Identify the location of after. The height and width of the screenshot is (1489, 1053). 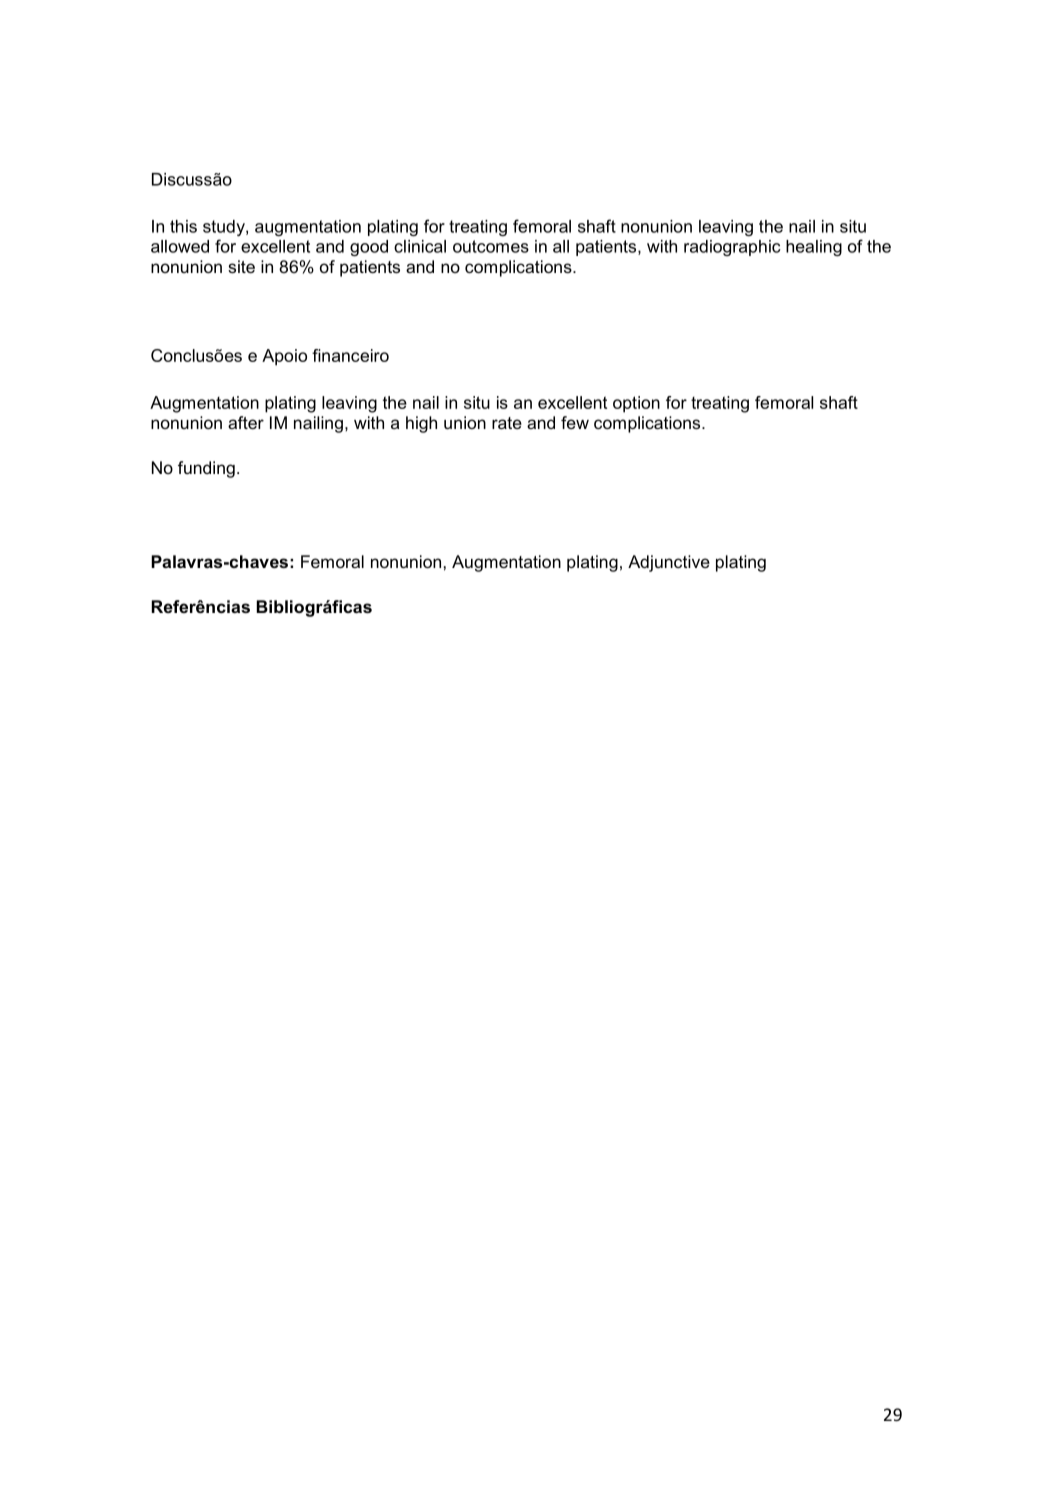
(246, 422).
